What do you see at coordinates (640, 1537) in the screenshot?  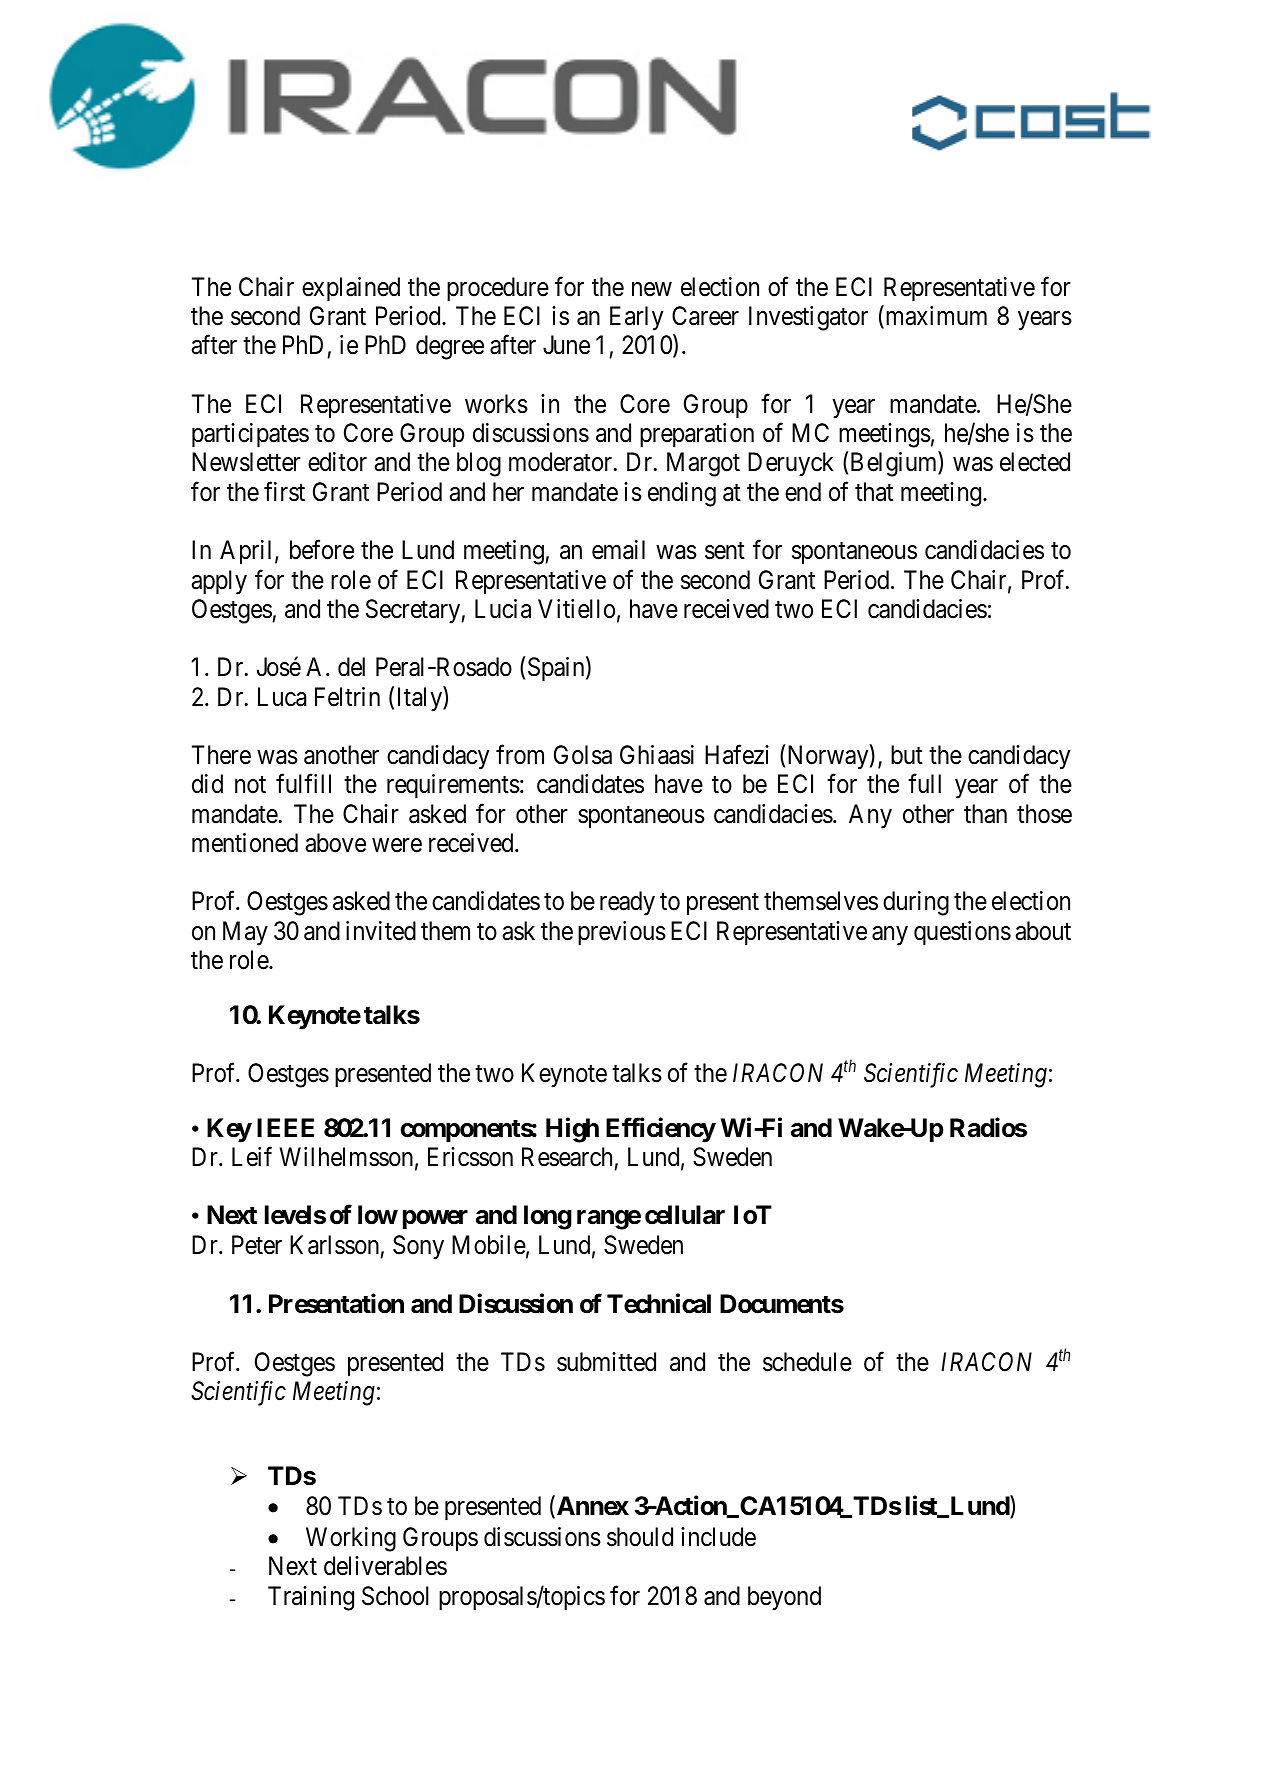 I see `should` at bounding box center [640, 1537].
